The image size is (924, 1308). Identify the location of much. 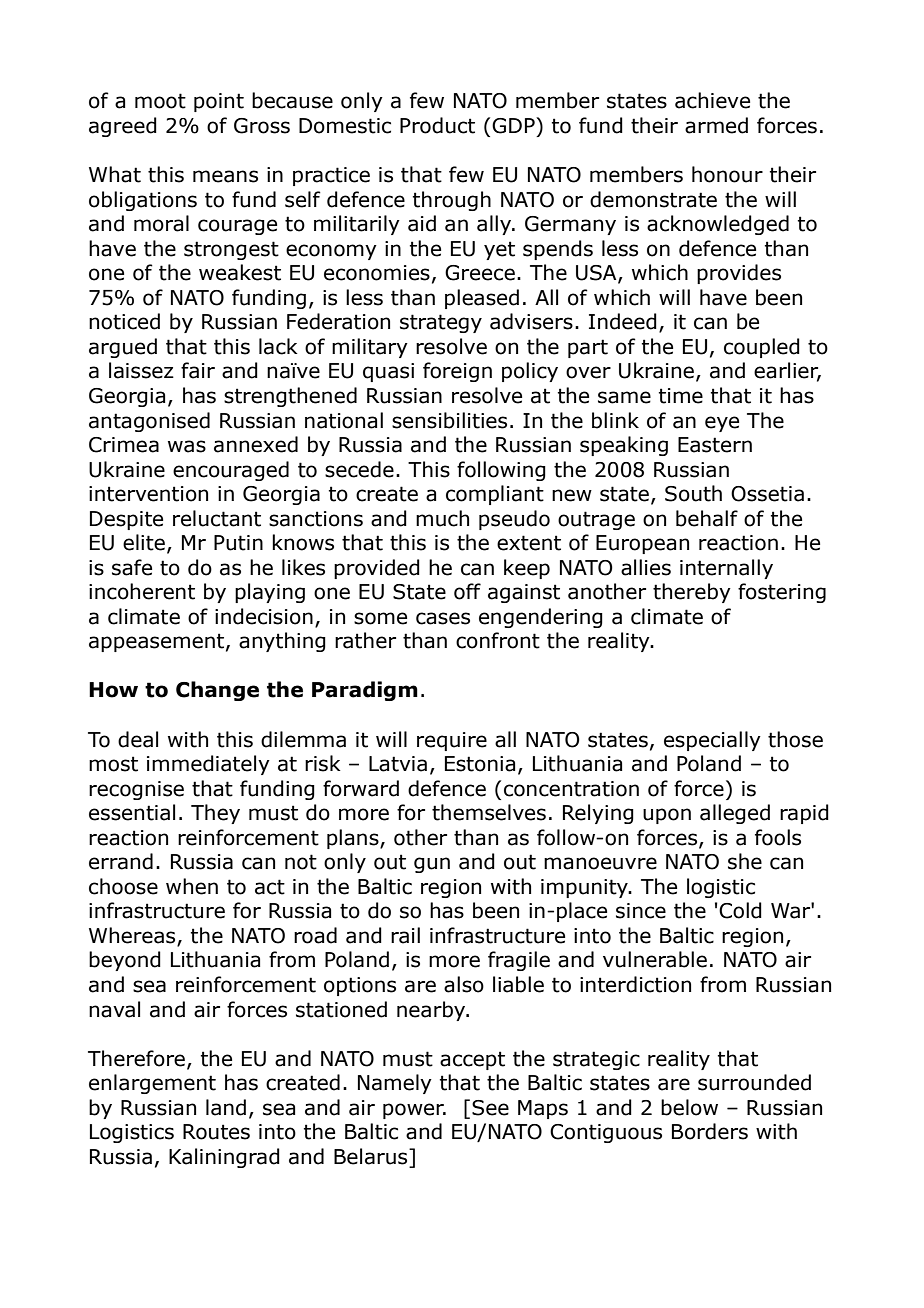
(442, 518).
